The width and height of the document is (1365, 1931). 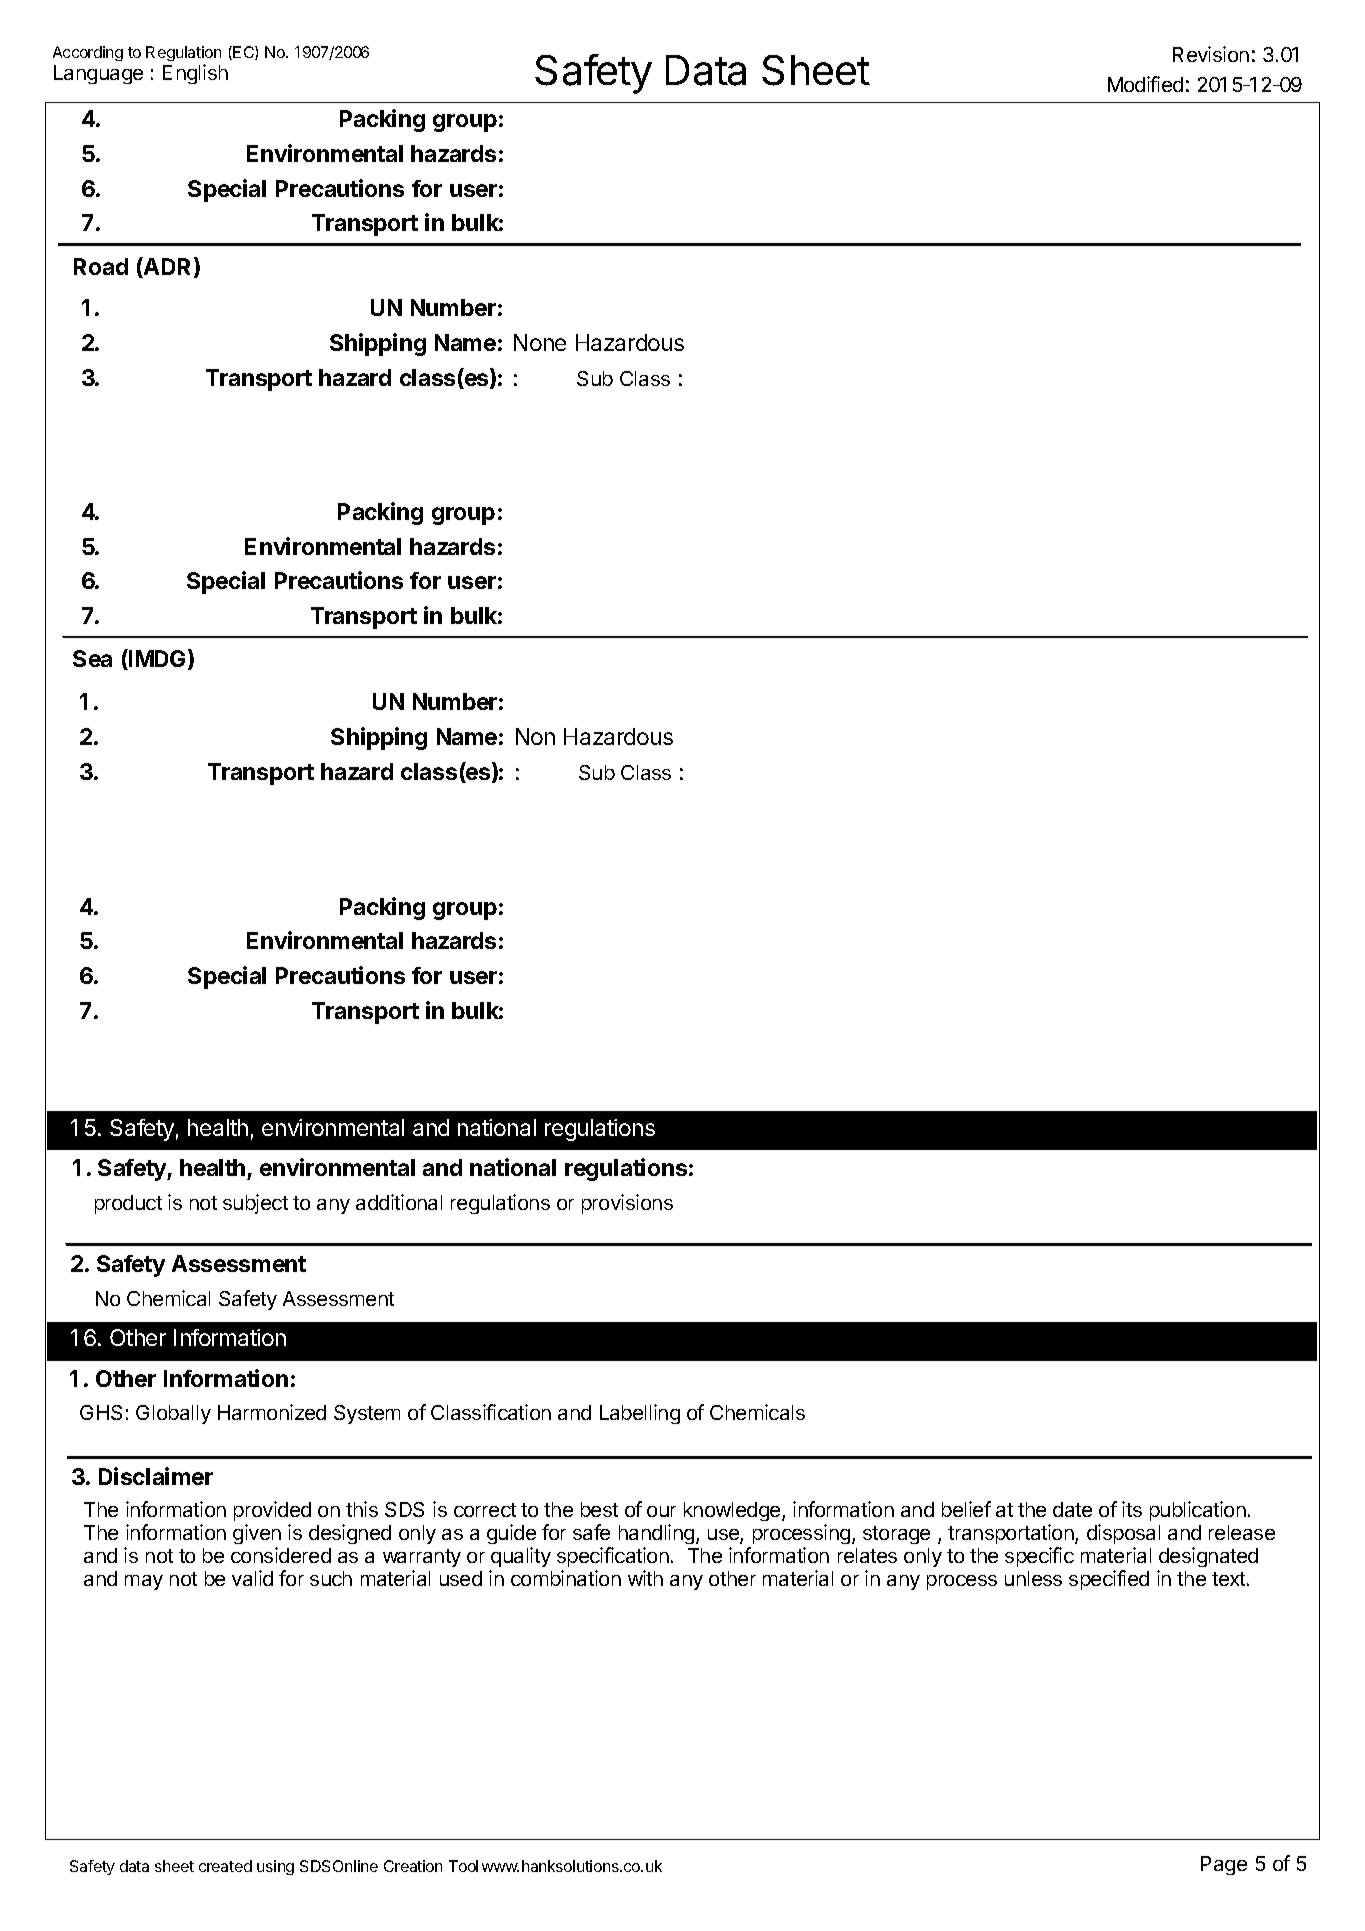 I want to click on additional, so click(x=399, y=1202).
